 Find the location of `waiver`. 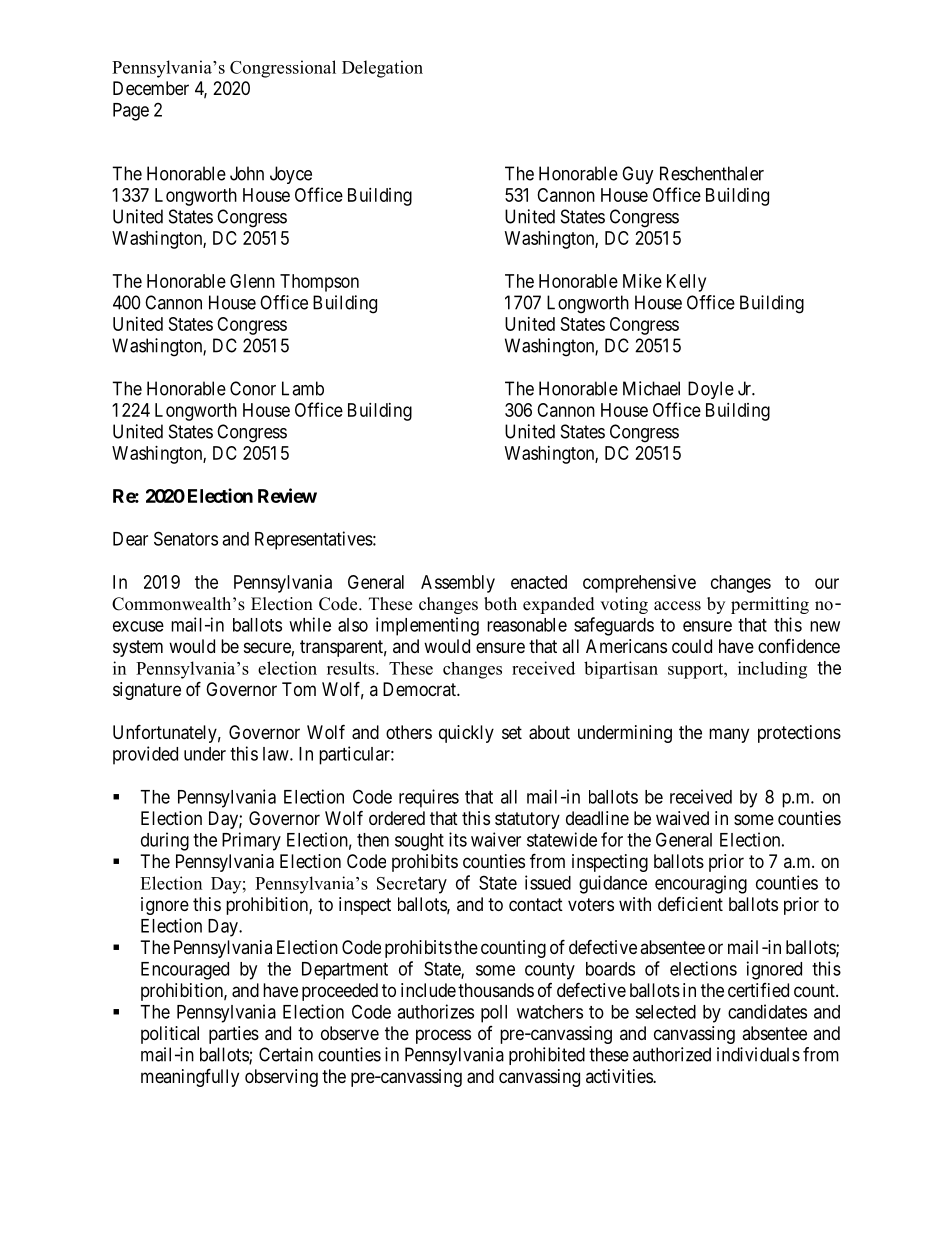

waiver is located at coordinates (496, 839).
